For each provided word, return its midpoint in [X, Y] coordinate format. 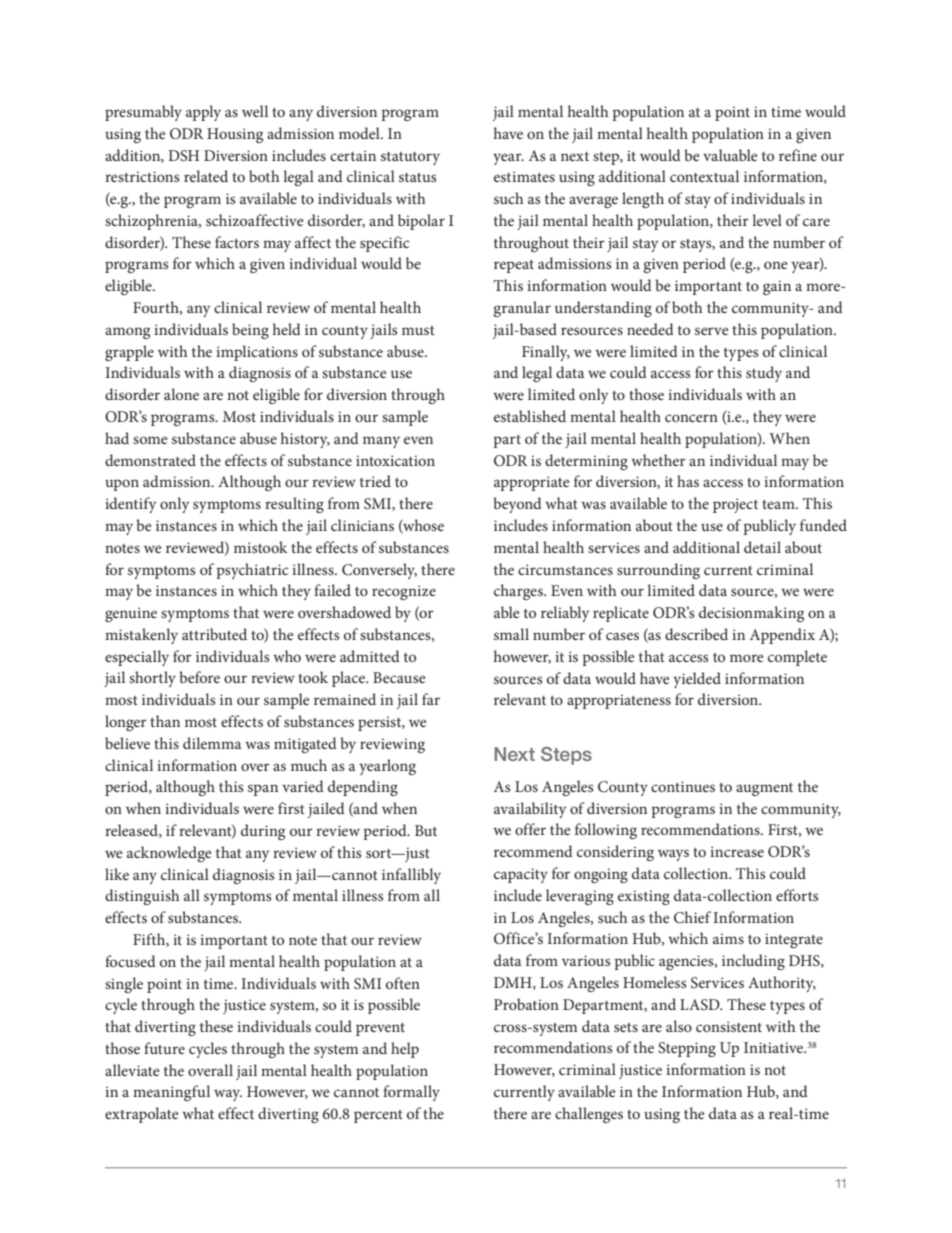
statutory [410, 158]
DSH [183, 156]
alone [181, 394]
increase [737, 851]
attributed [214, 634]
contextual [704, 176]
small [511, 634]
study [764, 374]
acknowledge [169, 854]
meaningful [171, 1093]
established [530, 416]
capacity [521, 875]
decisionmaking [751, 614]
